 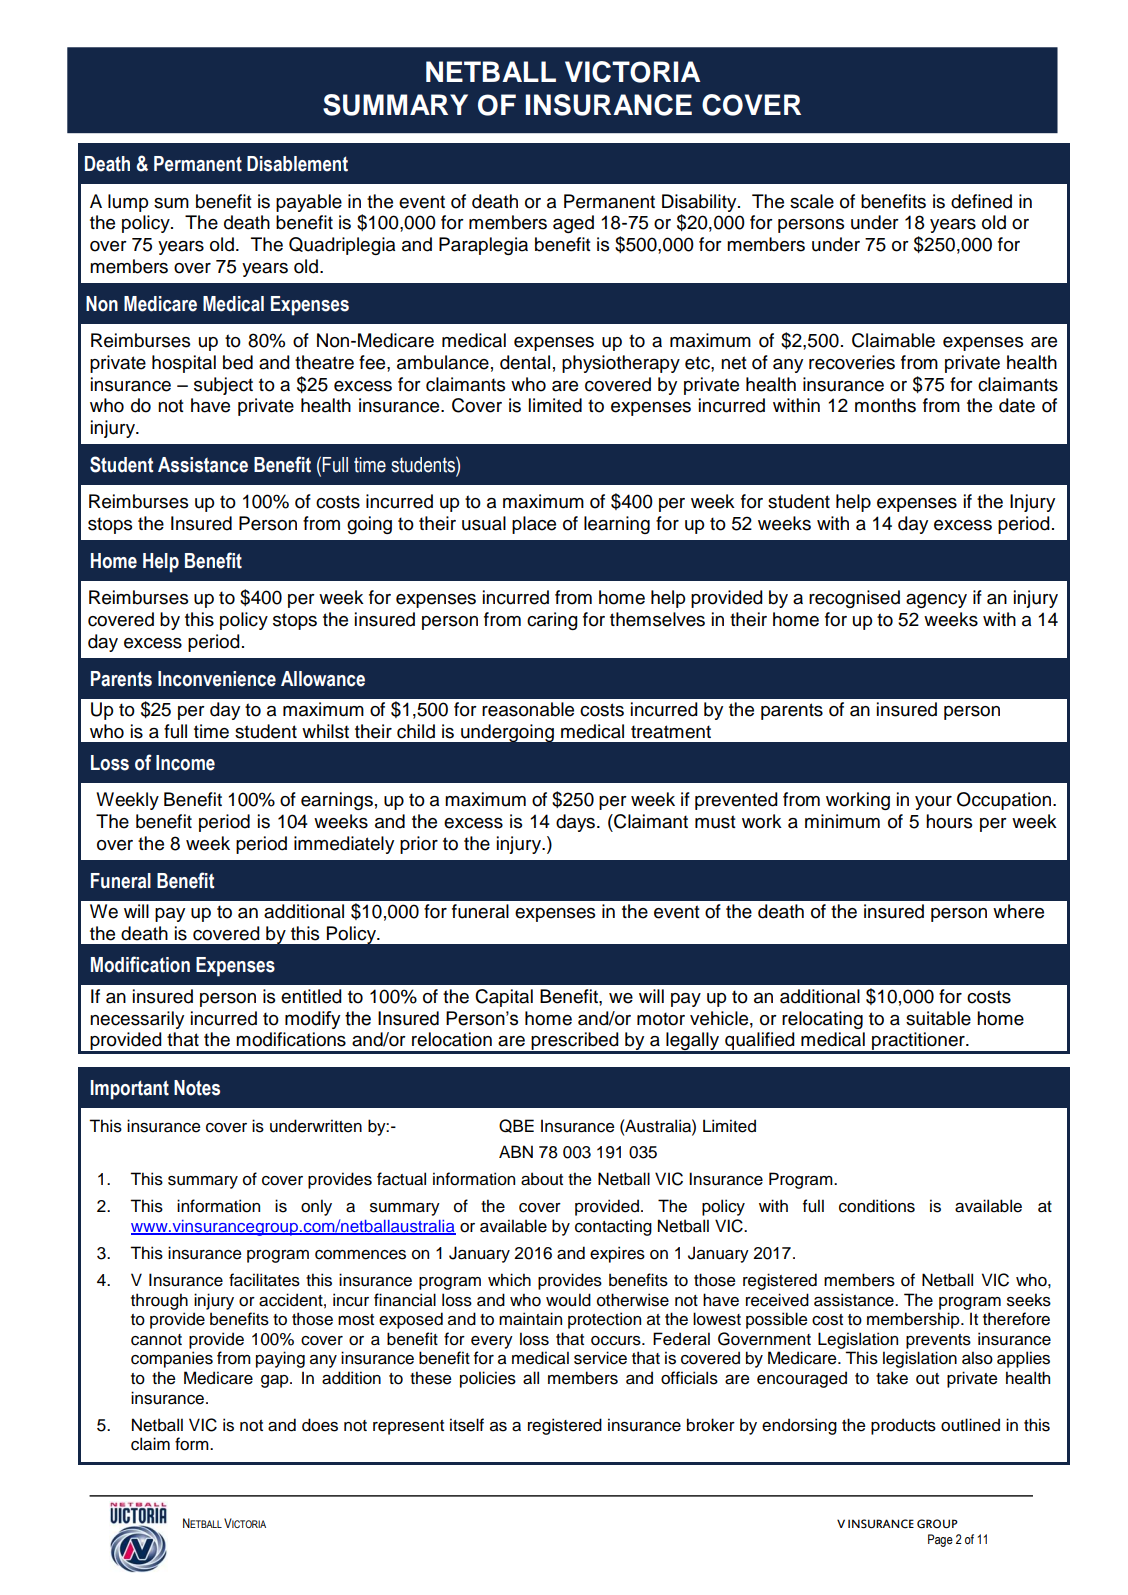 I want to click on defined, so click(x=981, y=201).
